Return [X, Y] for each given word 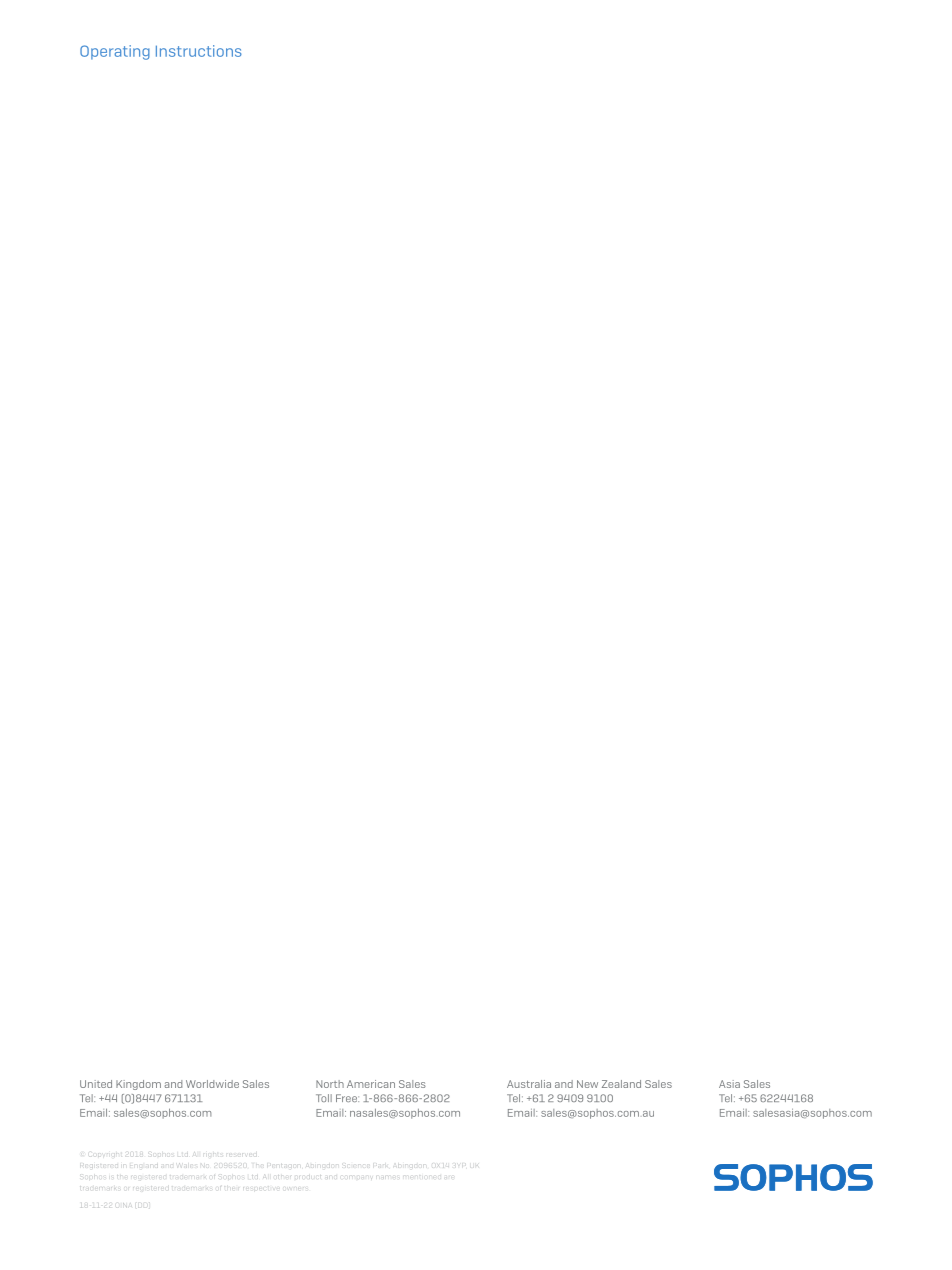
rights [213, 1153]
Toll [324, 1098]
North [330, 1084]
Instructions [199, 51]
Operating [115, 52]
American [371, 1084]
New [587, 1084]
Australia [529, 1084]
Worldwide [212, 1084]
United [96, 1084]
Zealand [621, 1084]
